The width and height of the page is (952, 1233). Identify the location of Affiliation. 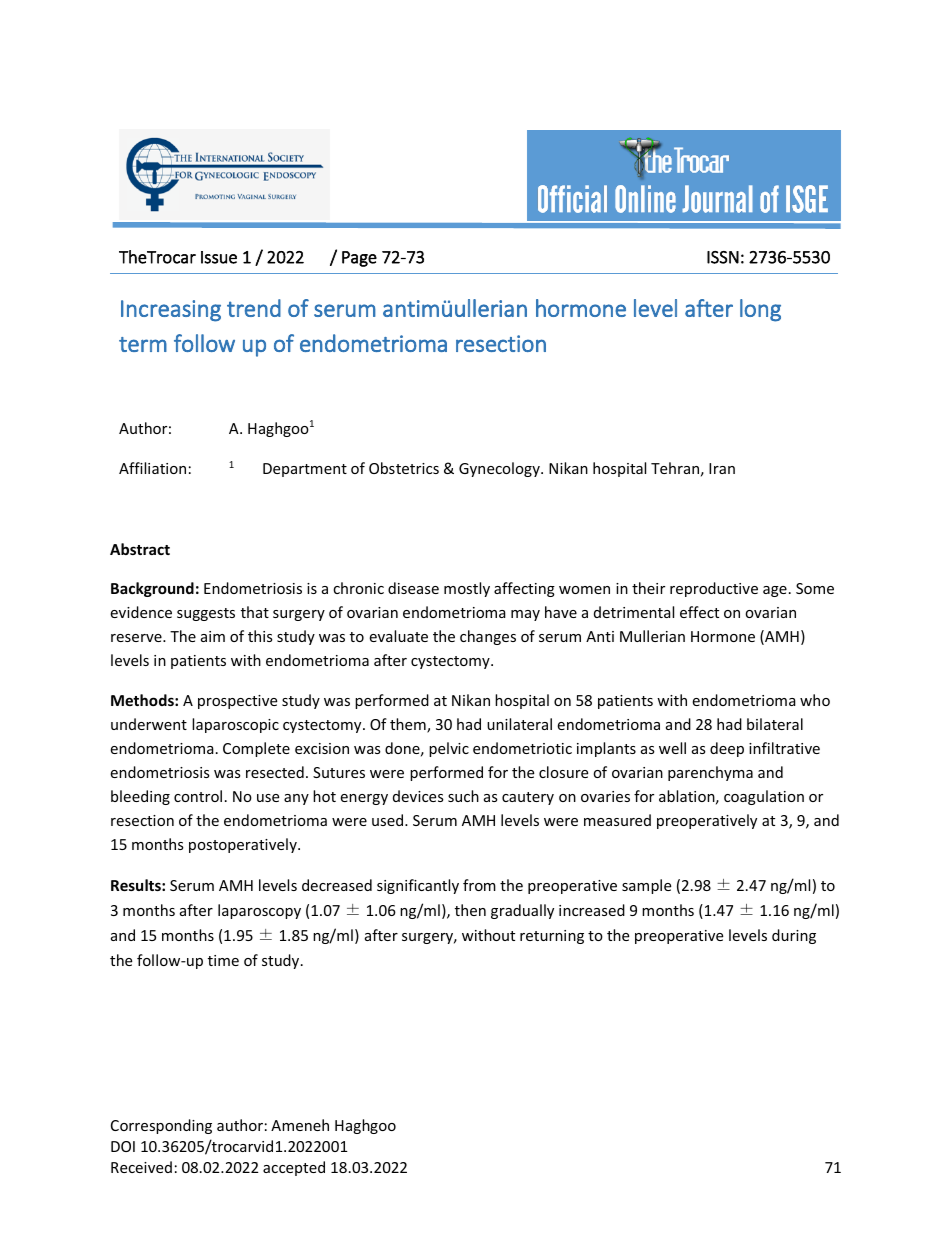
(152, 468).
